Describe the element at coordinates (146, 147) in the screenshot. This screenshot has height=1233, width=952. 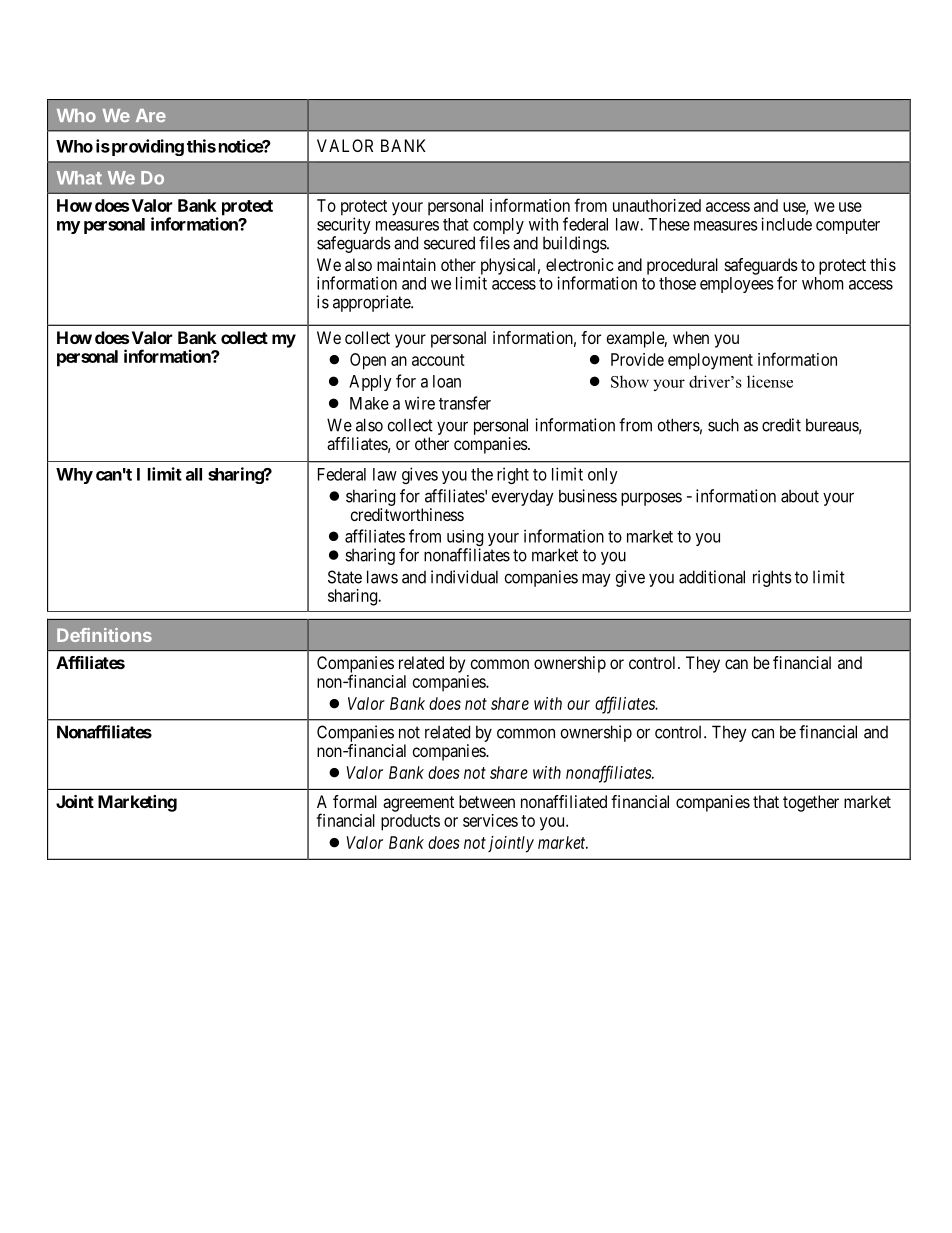
I see `providing` at that location.
